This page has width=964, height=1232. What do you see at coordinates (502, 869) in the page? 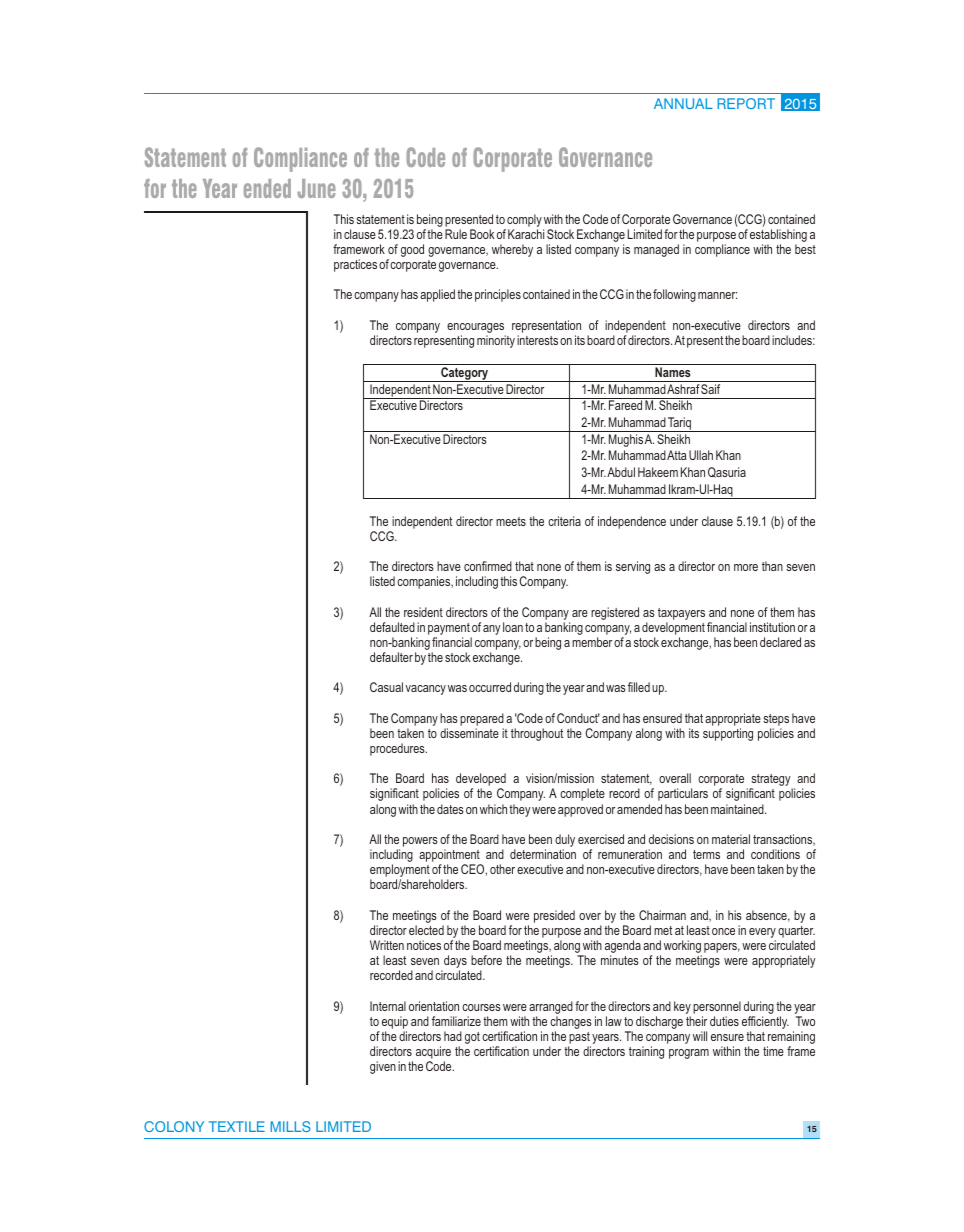
I see `other` at bounding box center [502, 869].
